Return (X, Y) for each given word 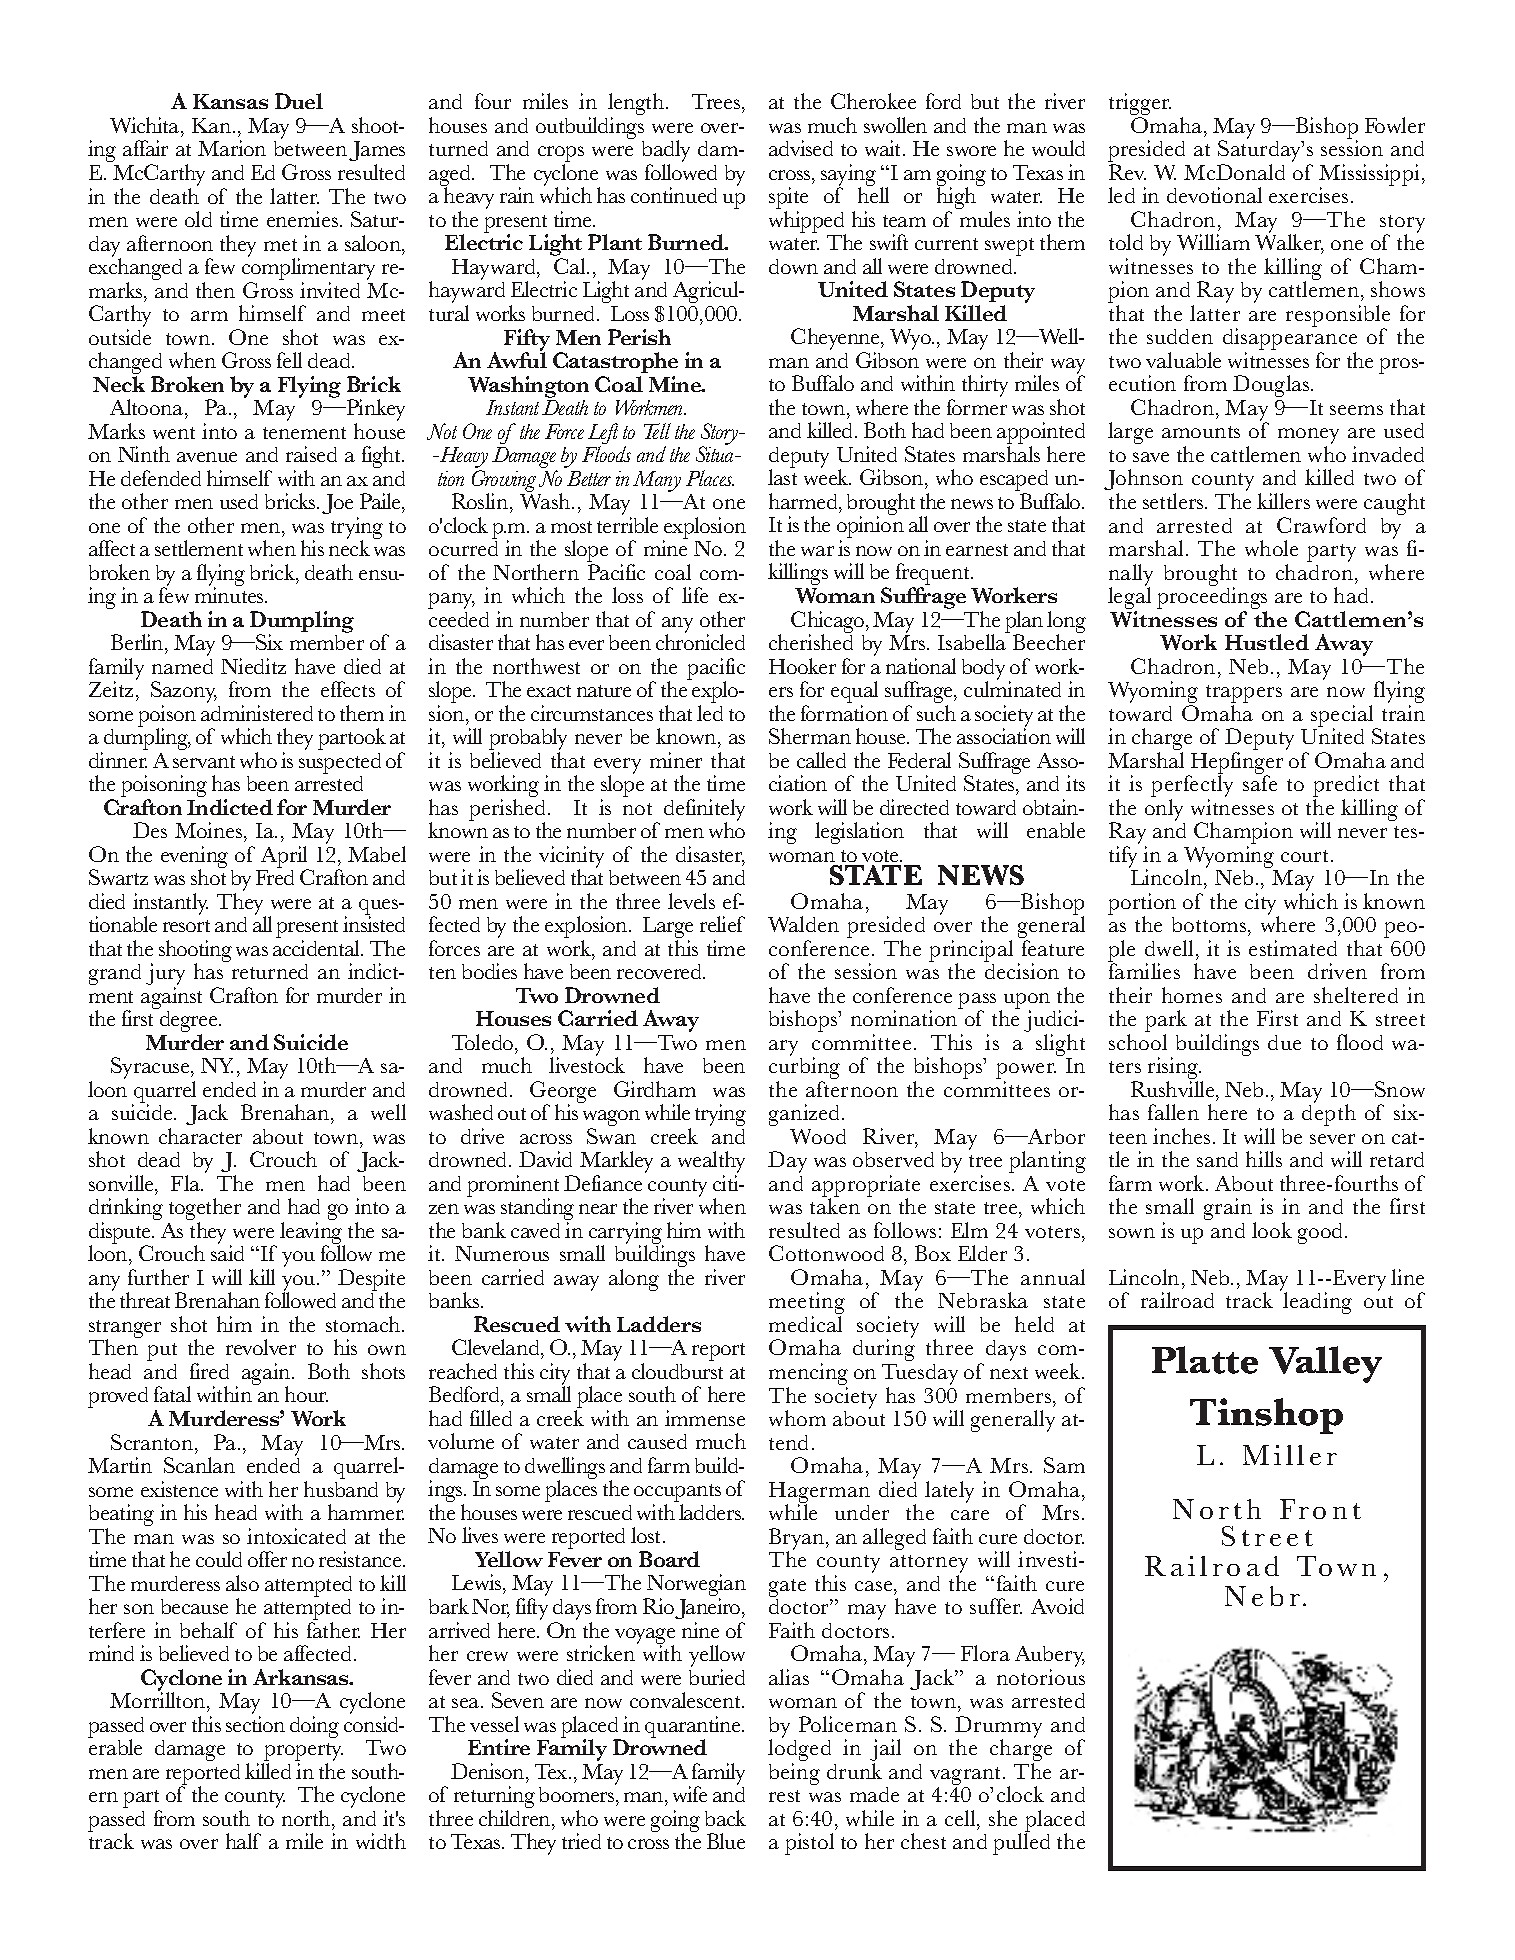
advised (801, 148)
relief (722, 924)
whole (1271, 548)
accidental (317, 948)
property (303, 1753)
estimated (1293, 948)
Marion (232, 148)
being (794, 1774)
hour (306, 1394)
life (695, 595)
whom (797, 1418)
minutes (230, 595)
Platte (1205, 1360)
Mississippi (1369, 176)
